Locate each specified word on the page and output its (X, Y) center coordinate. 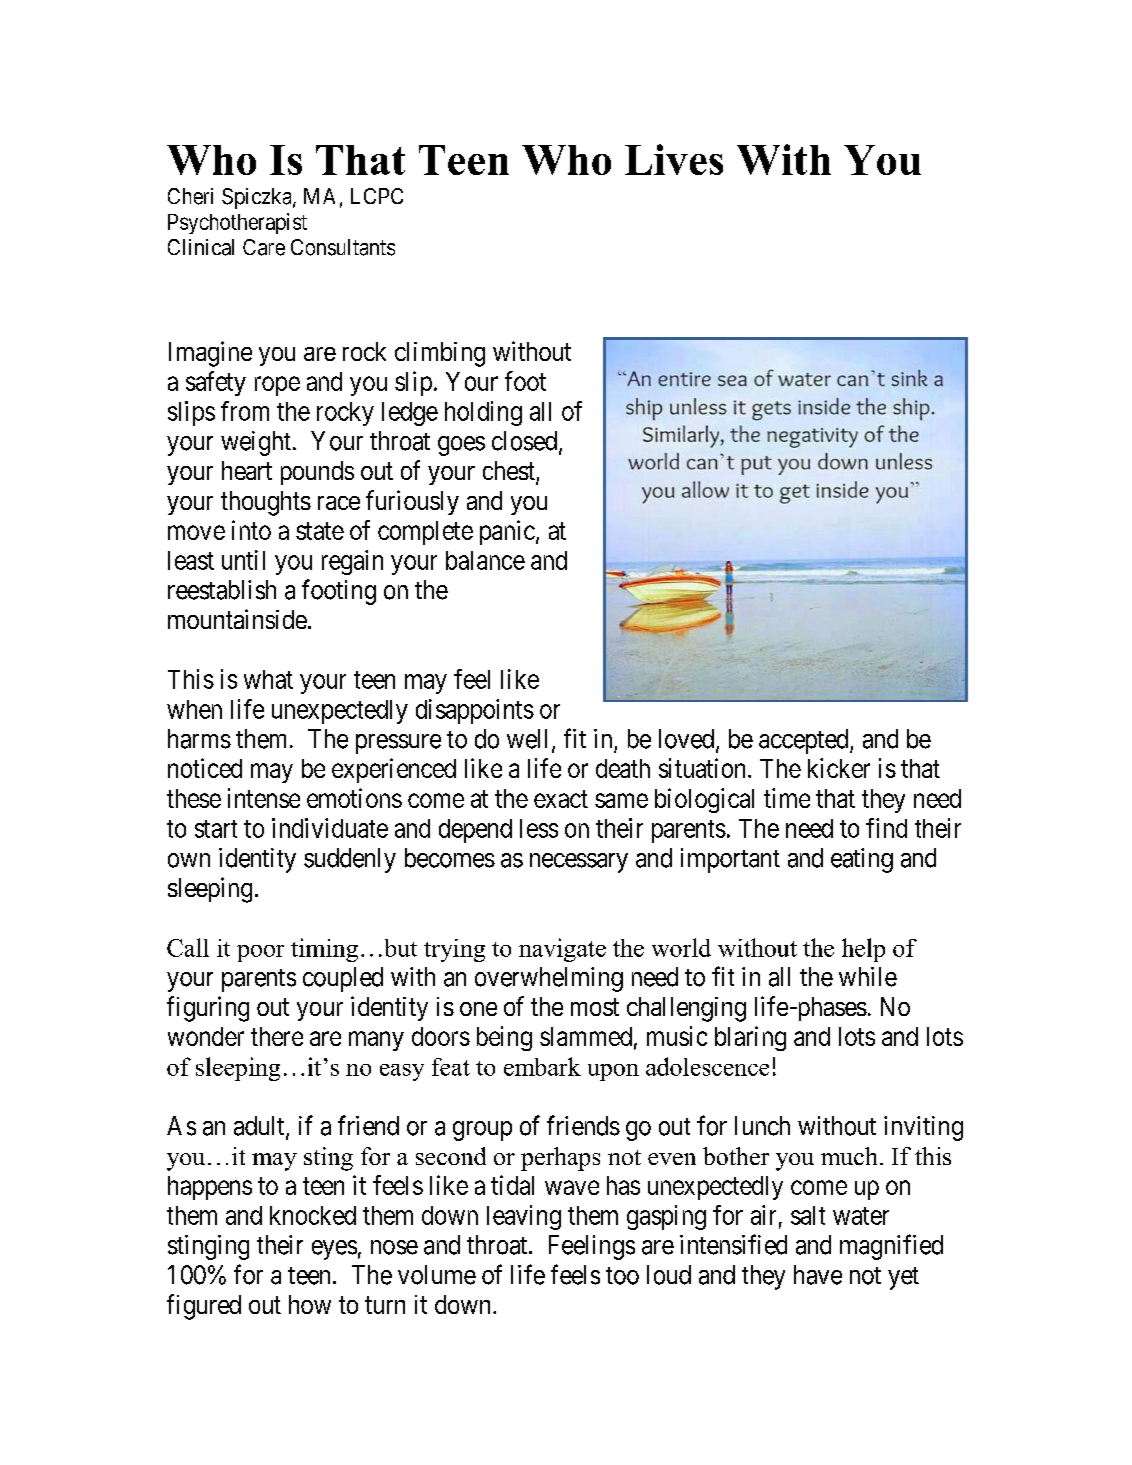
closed (526, 442)
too (622, 1276)
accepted (805, 741)
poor (260, 953)
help (863, 950)
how (310, 1304)
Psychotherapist (237, 223)
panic (507, 532)
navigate (562, 950)
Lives (674, 159)
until (243, 560)
